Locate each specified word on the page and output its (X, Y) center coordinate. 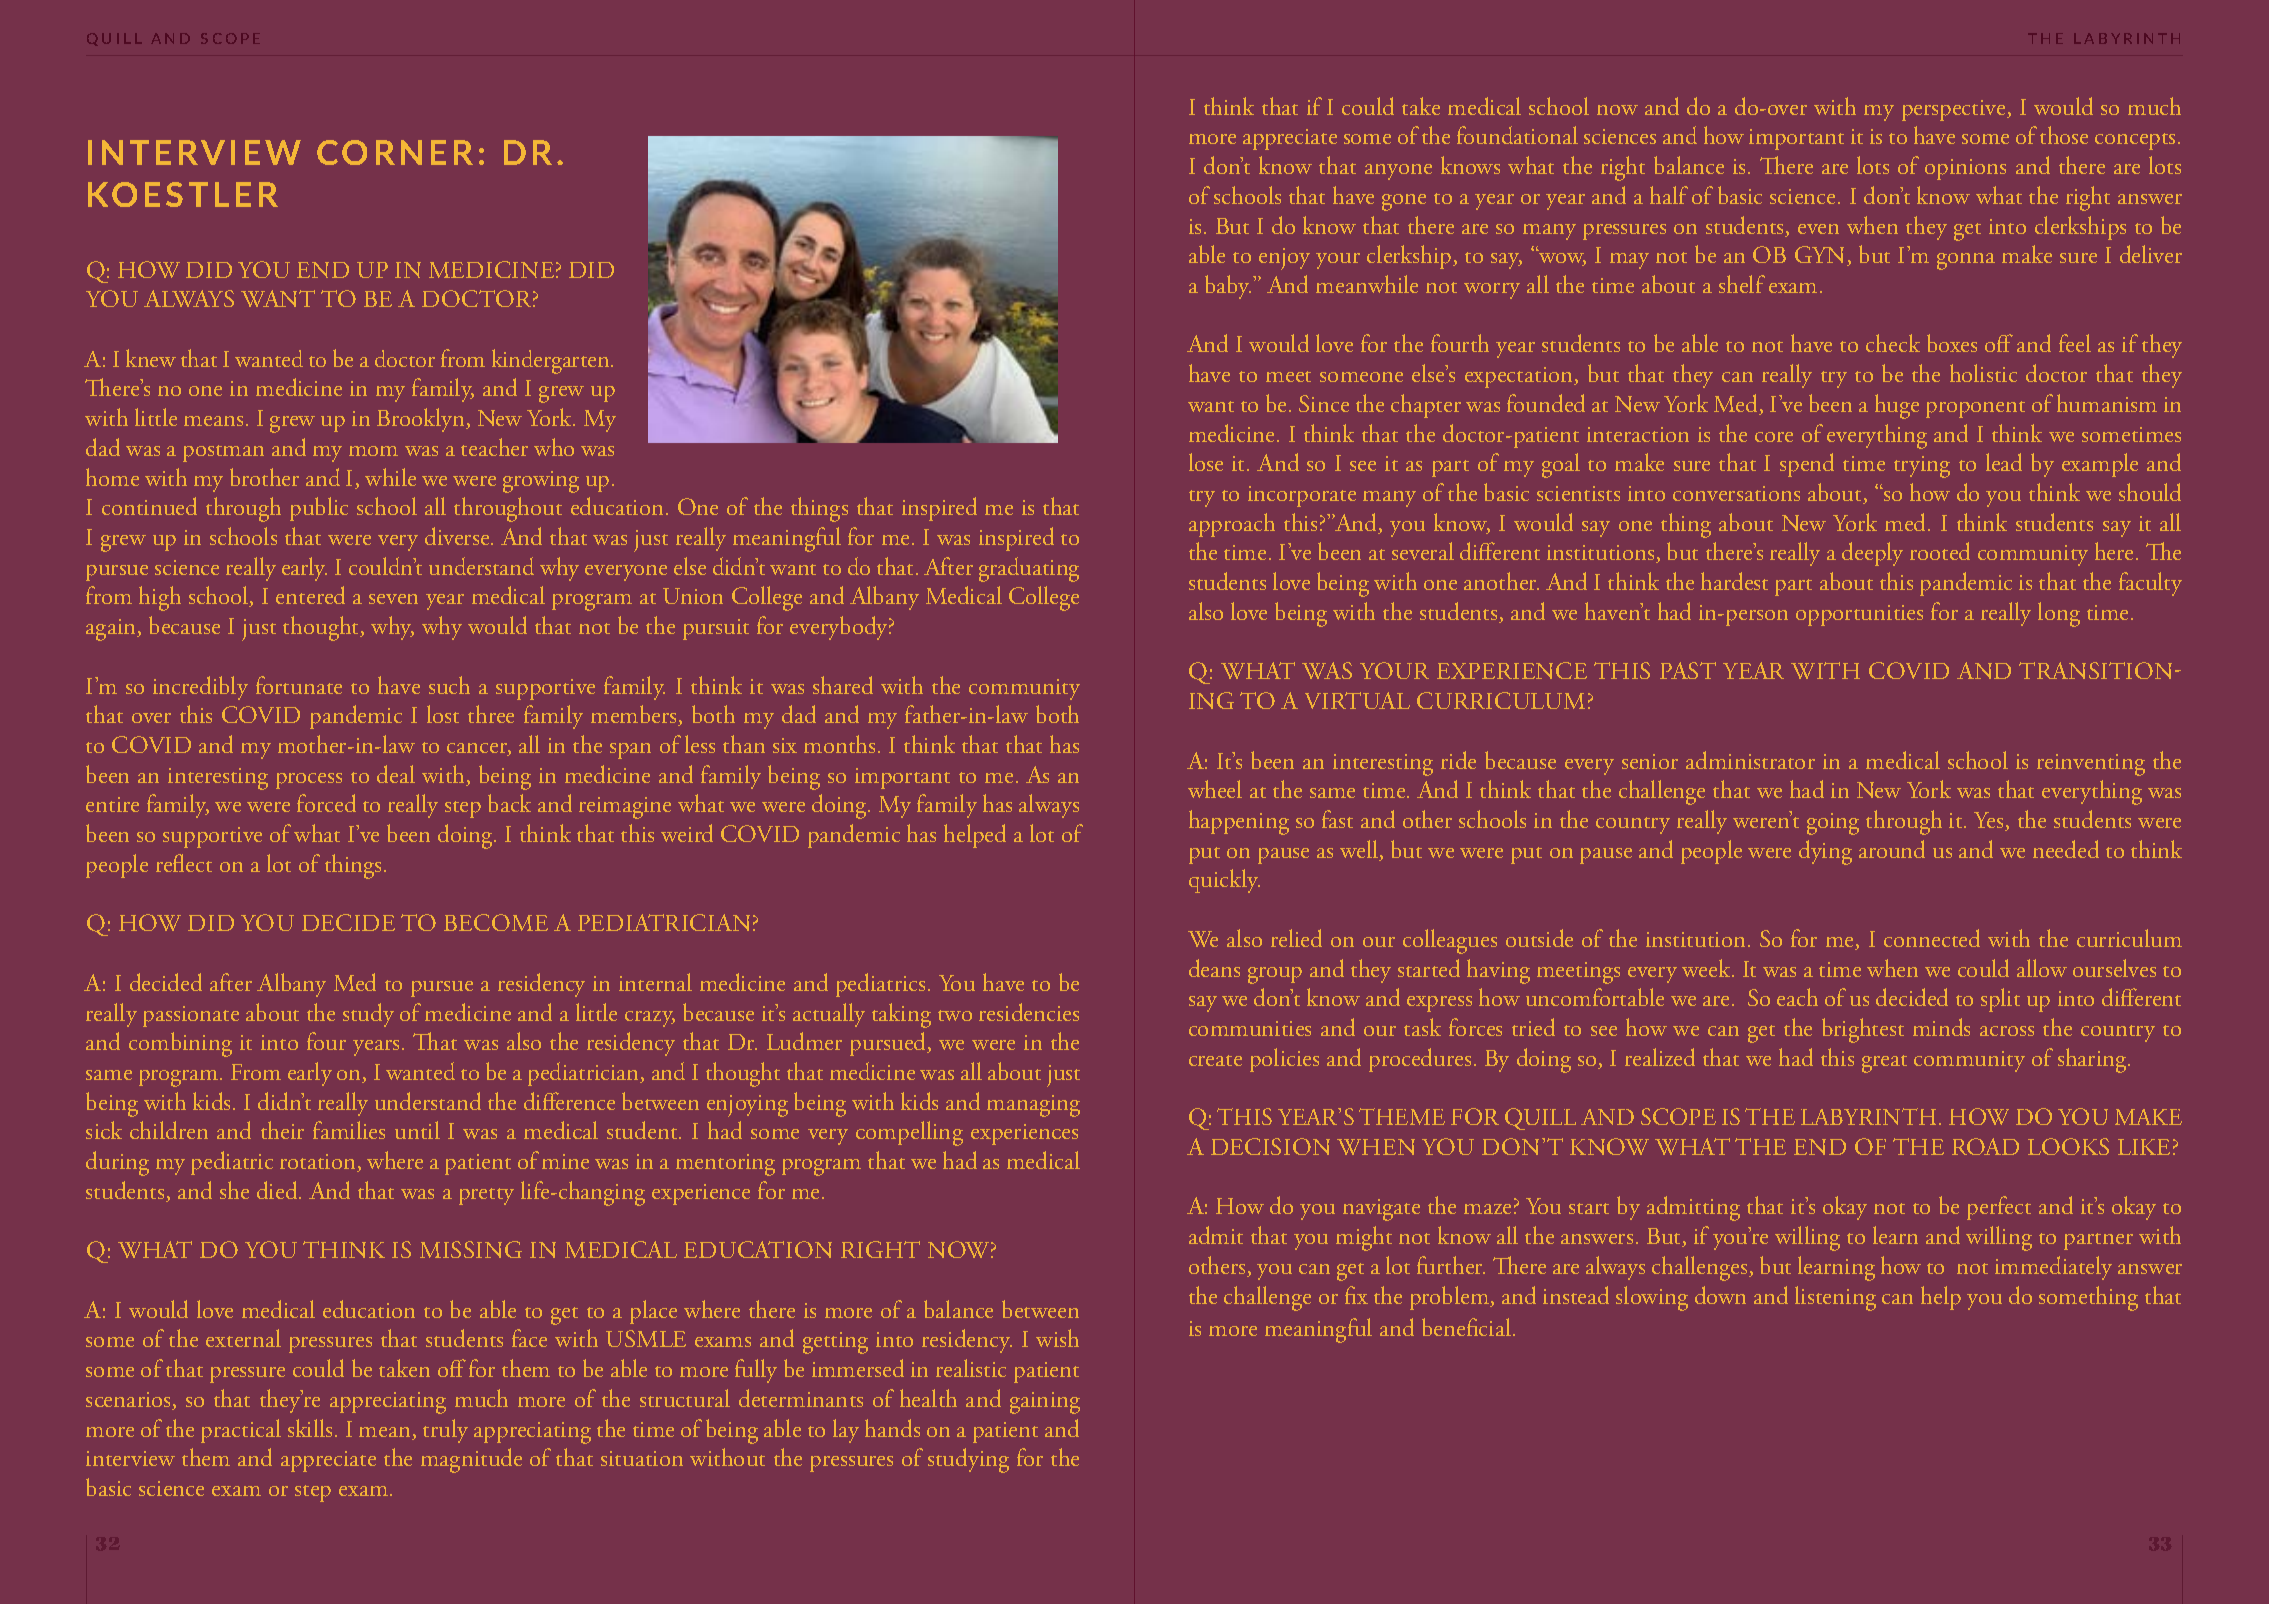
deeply (1872, 554)
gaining (1045, 1403)
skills (310, 1428)
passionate (191, 1016)
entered (310, 595)
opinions (1965, 169)
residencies (1029, 1012)
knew (151, 358)
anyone (1398, 172)
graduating (1029, 569)
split (2000, 1000)
